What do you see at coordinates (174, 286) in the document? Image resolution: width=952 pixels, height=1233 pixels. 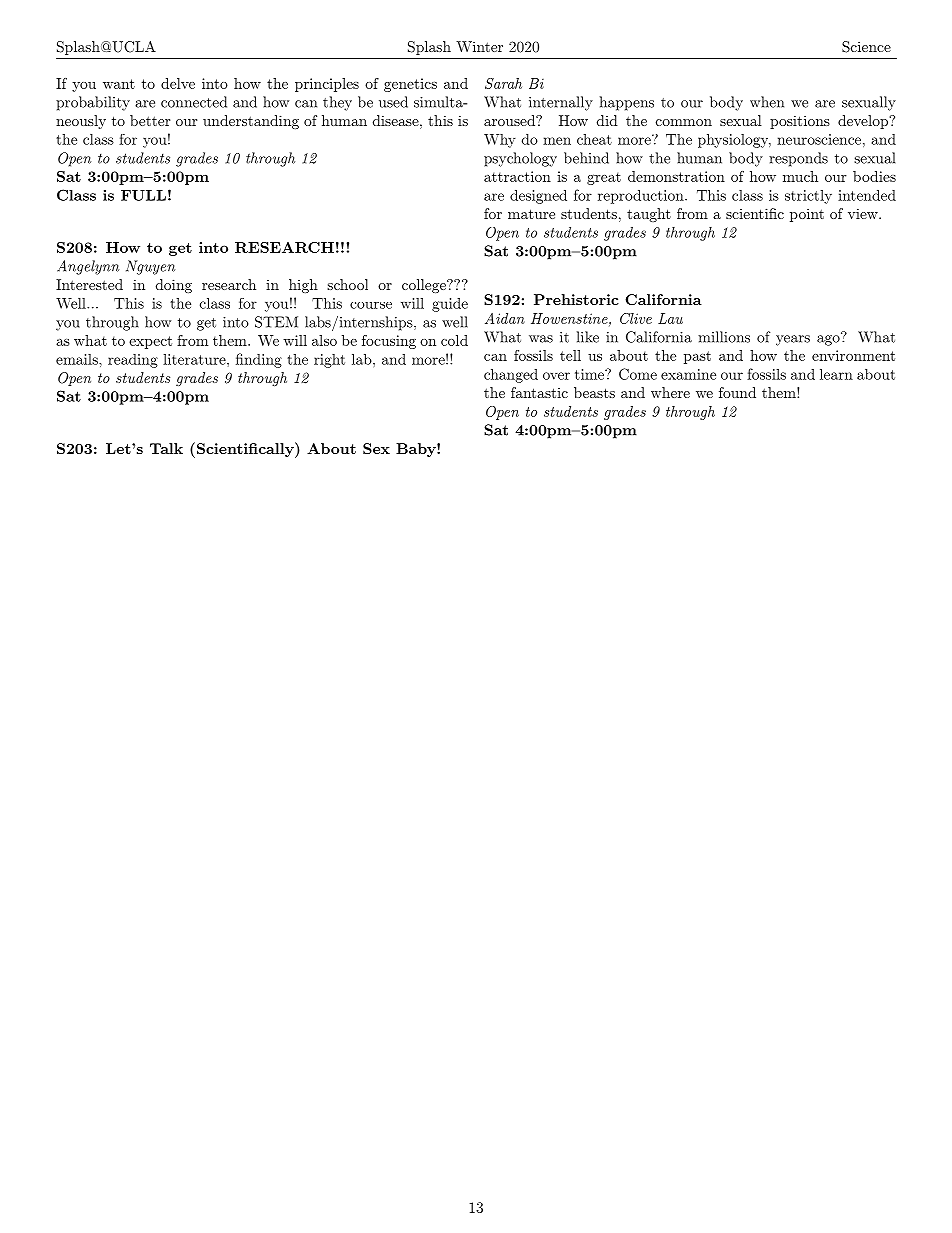 I see `doing` at bounding box center [174, 286].
